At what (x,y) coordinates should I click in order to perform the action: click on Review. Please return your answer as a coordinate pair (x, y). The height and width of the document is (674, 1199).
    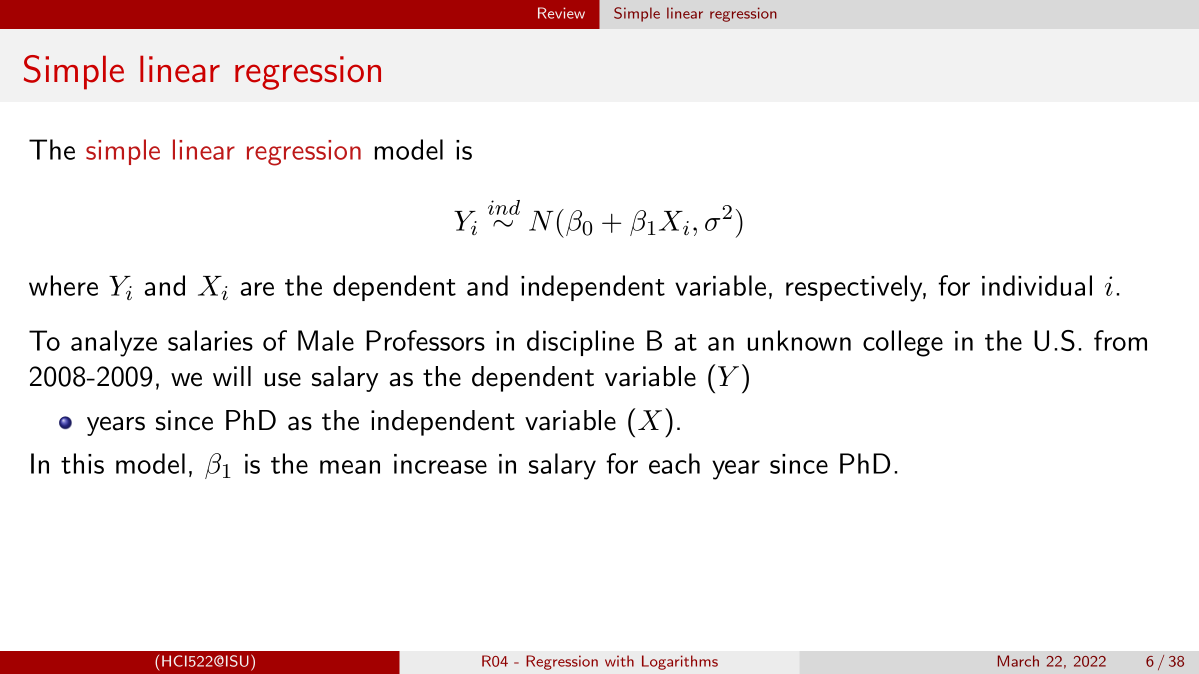
    Looking at the image, I should click on (561, 13).
